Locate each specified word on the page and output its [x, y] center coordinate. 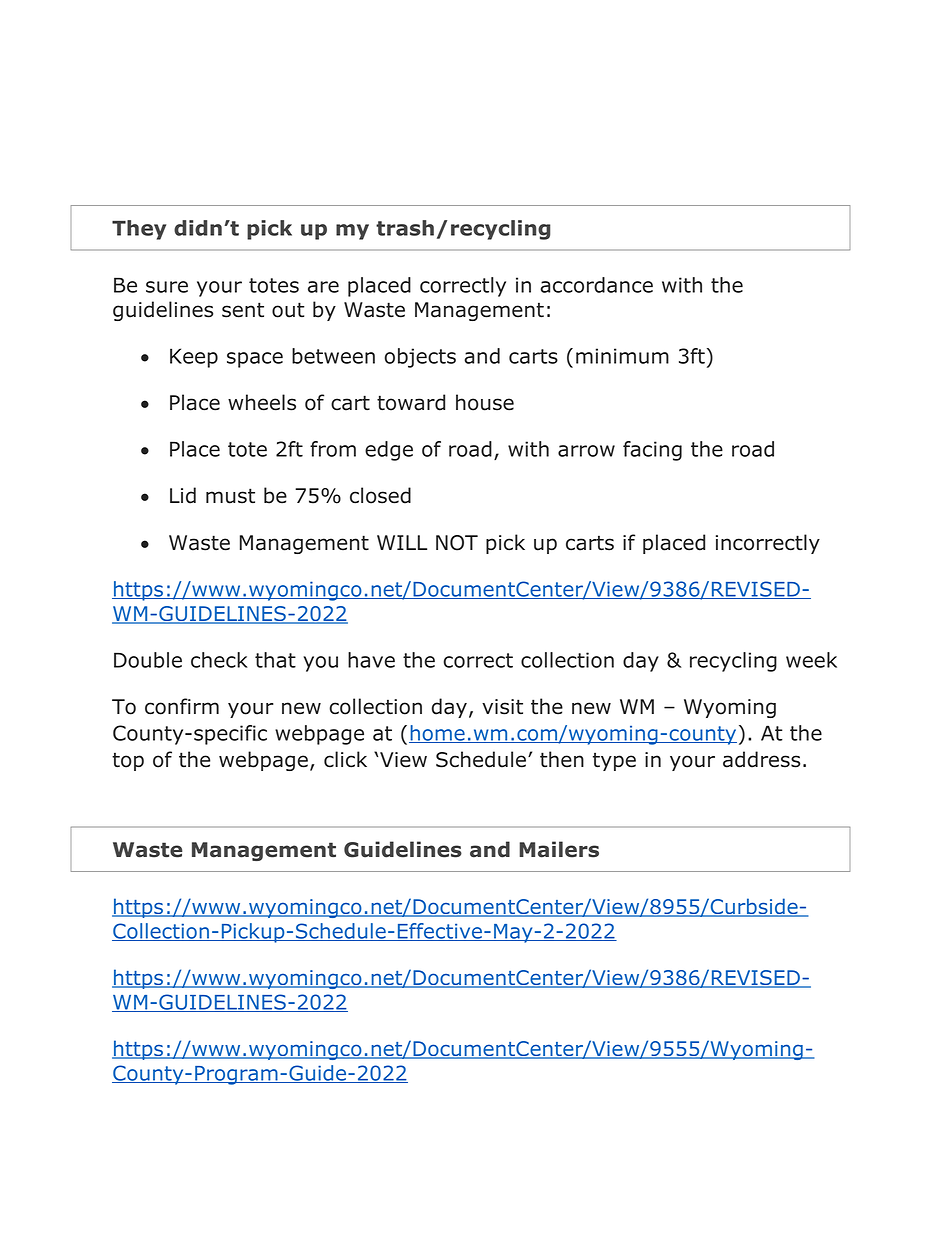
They [139, 230]
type [614, 761]
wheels [262, 402]
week [811, 660]
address [761, 759]
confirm [182, 706]
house [485, 402]
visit [502, 707]
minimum [622, 356]
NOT [457, 543]
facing [652, 451]
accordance [596, 285]
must [230, 496]
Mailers [559, 849]
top [128, 761]
